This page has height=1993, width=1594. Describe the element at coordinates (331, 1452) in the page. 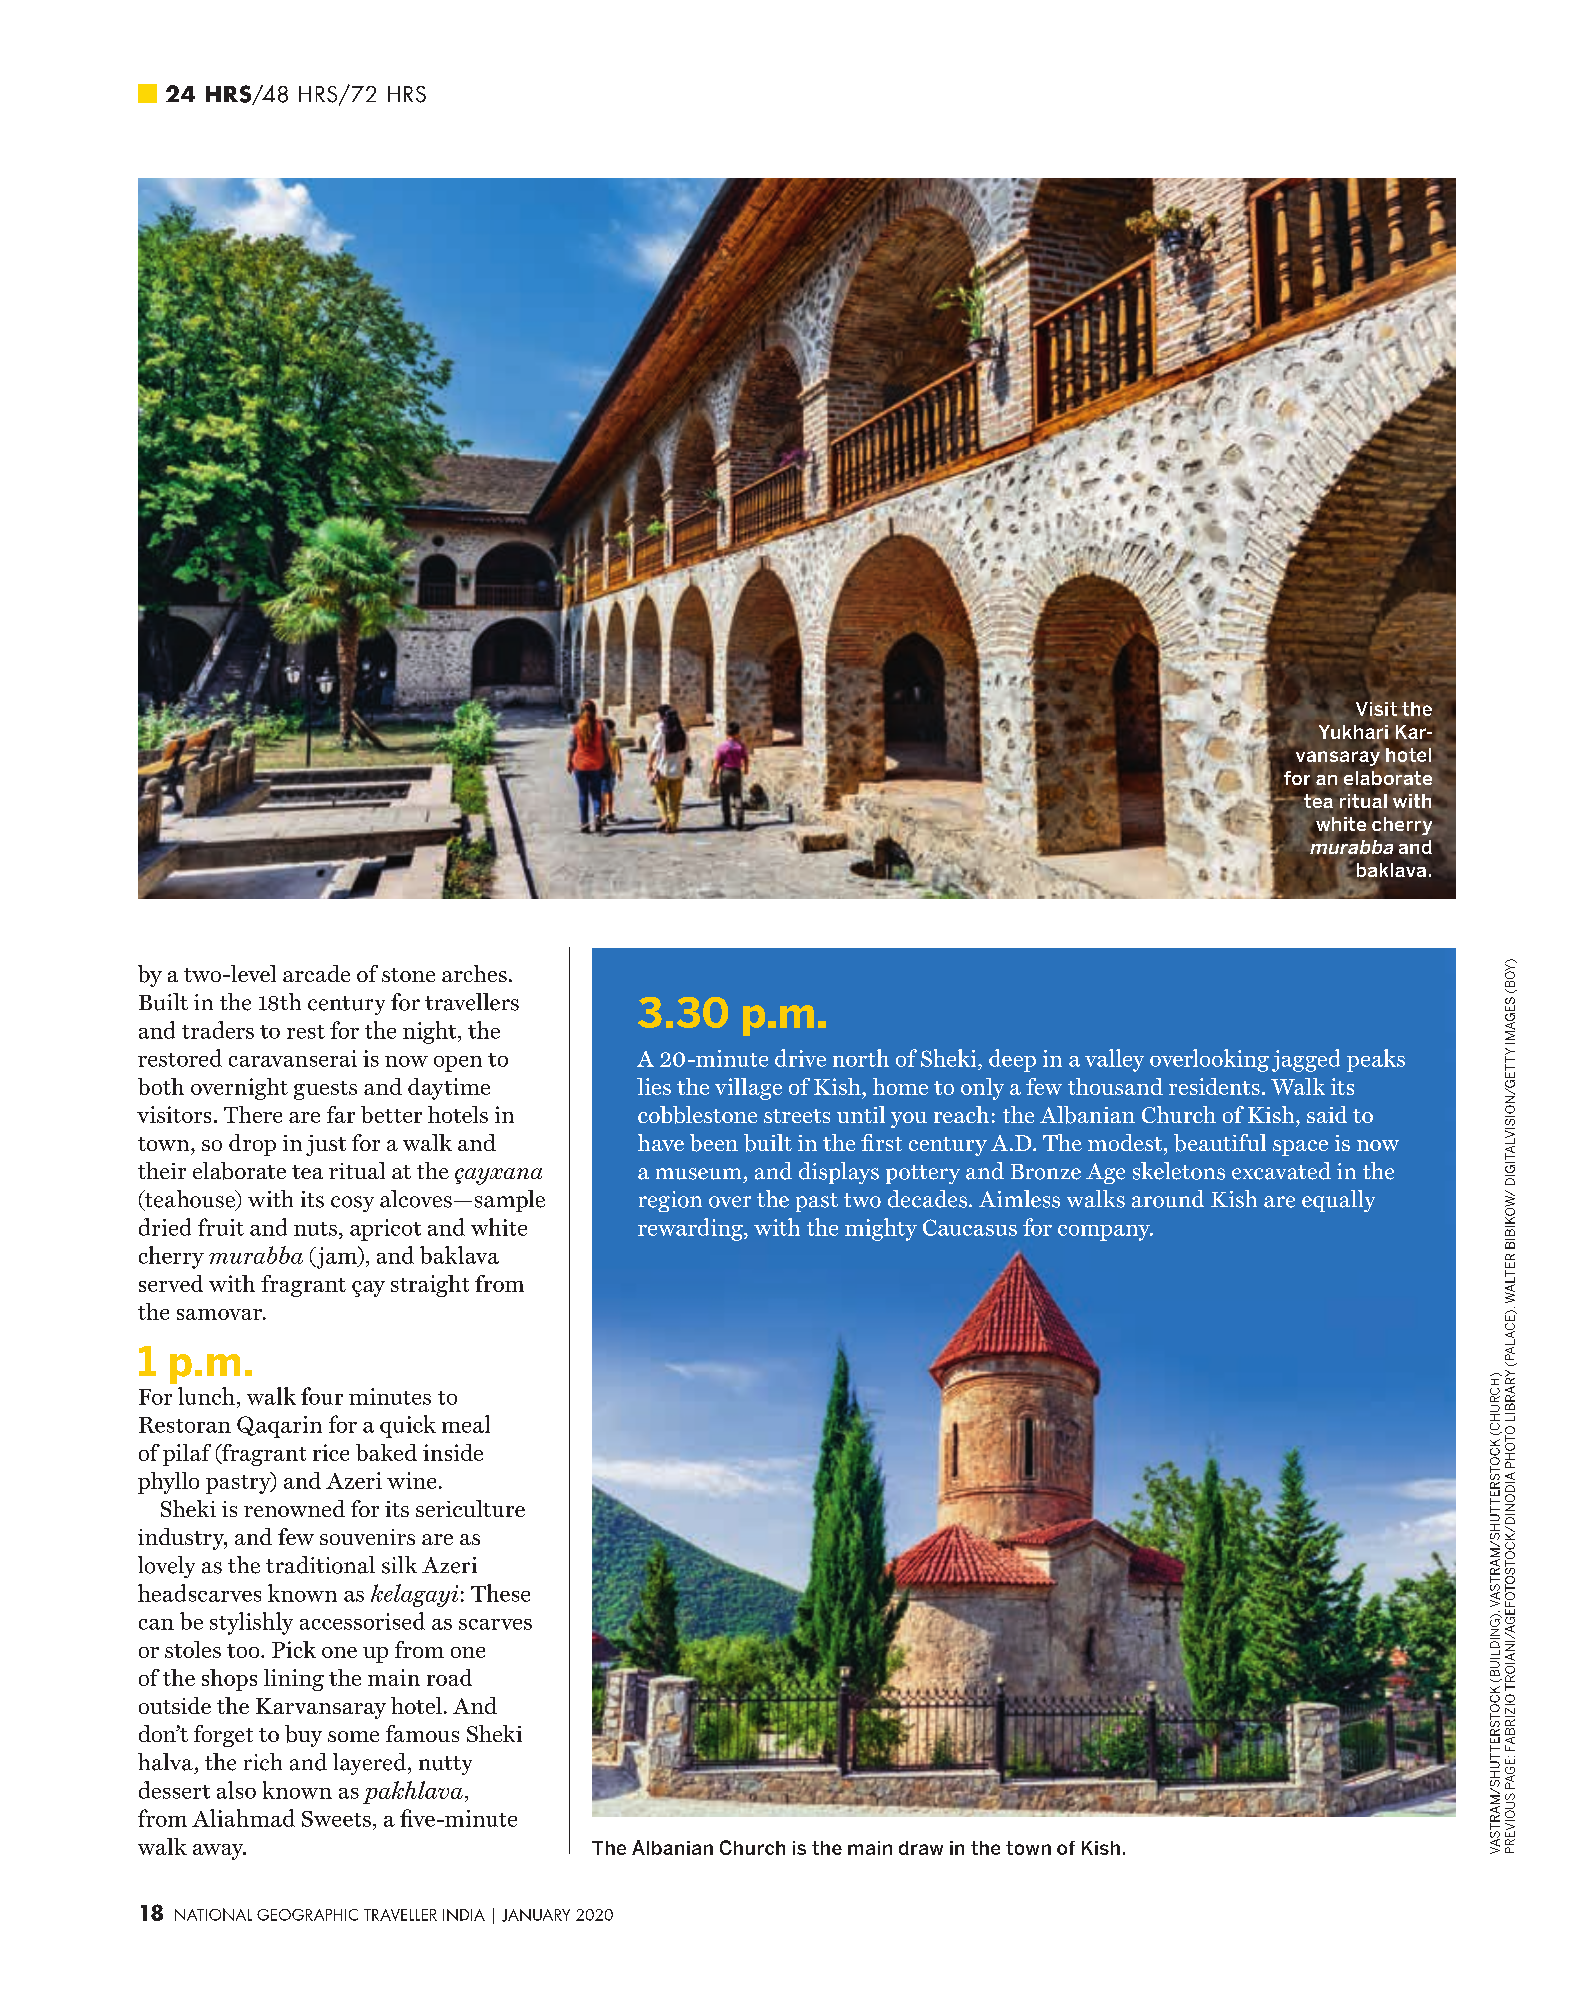

I see `rice` at that location.
